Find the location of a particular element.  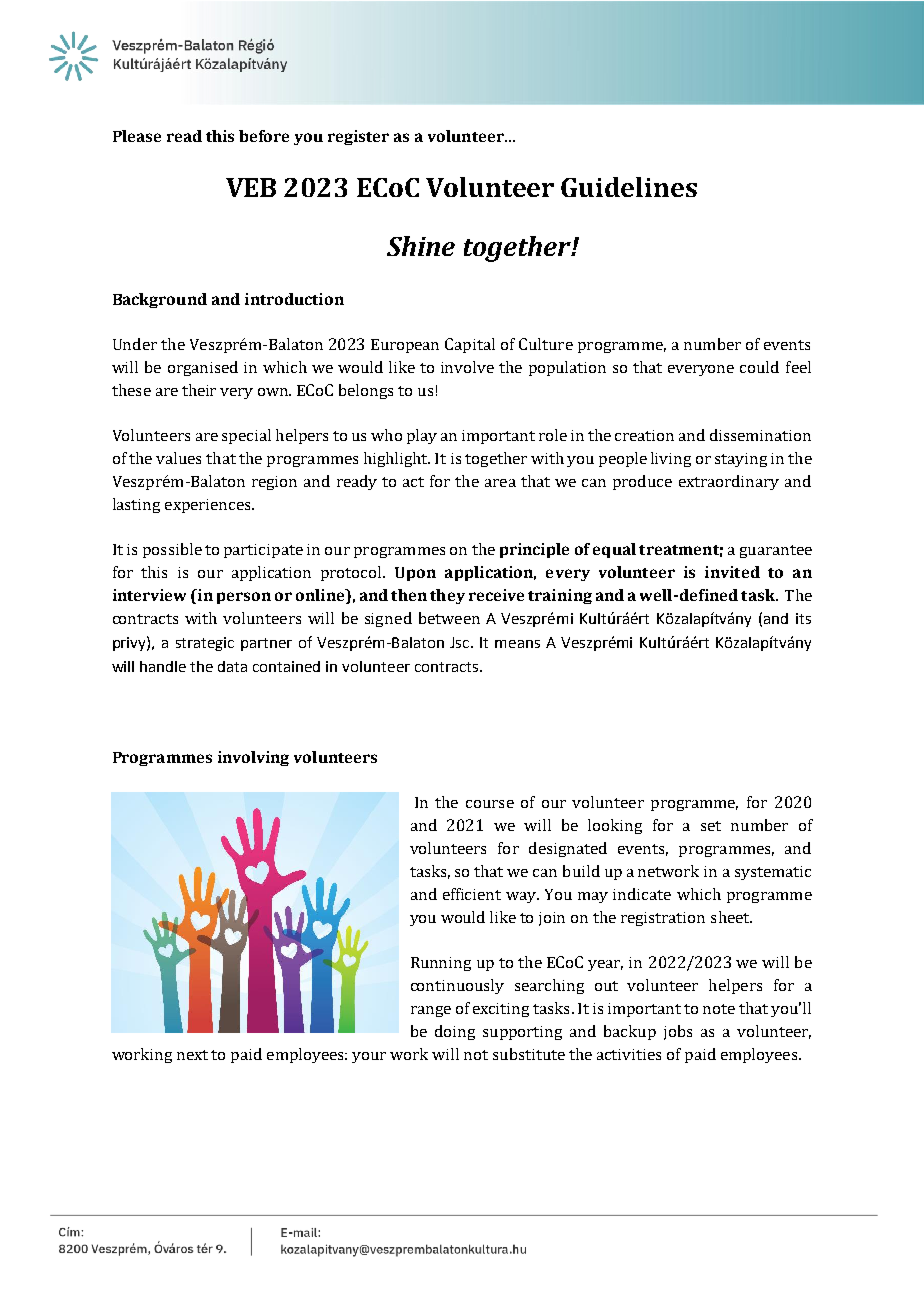

before is located at coordinates (264, 136).
